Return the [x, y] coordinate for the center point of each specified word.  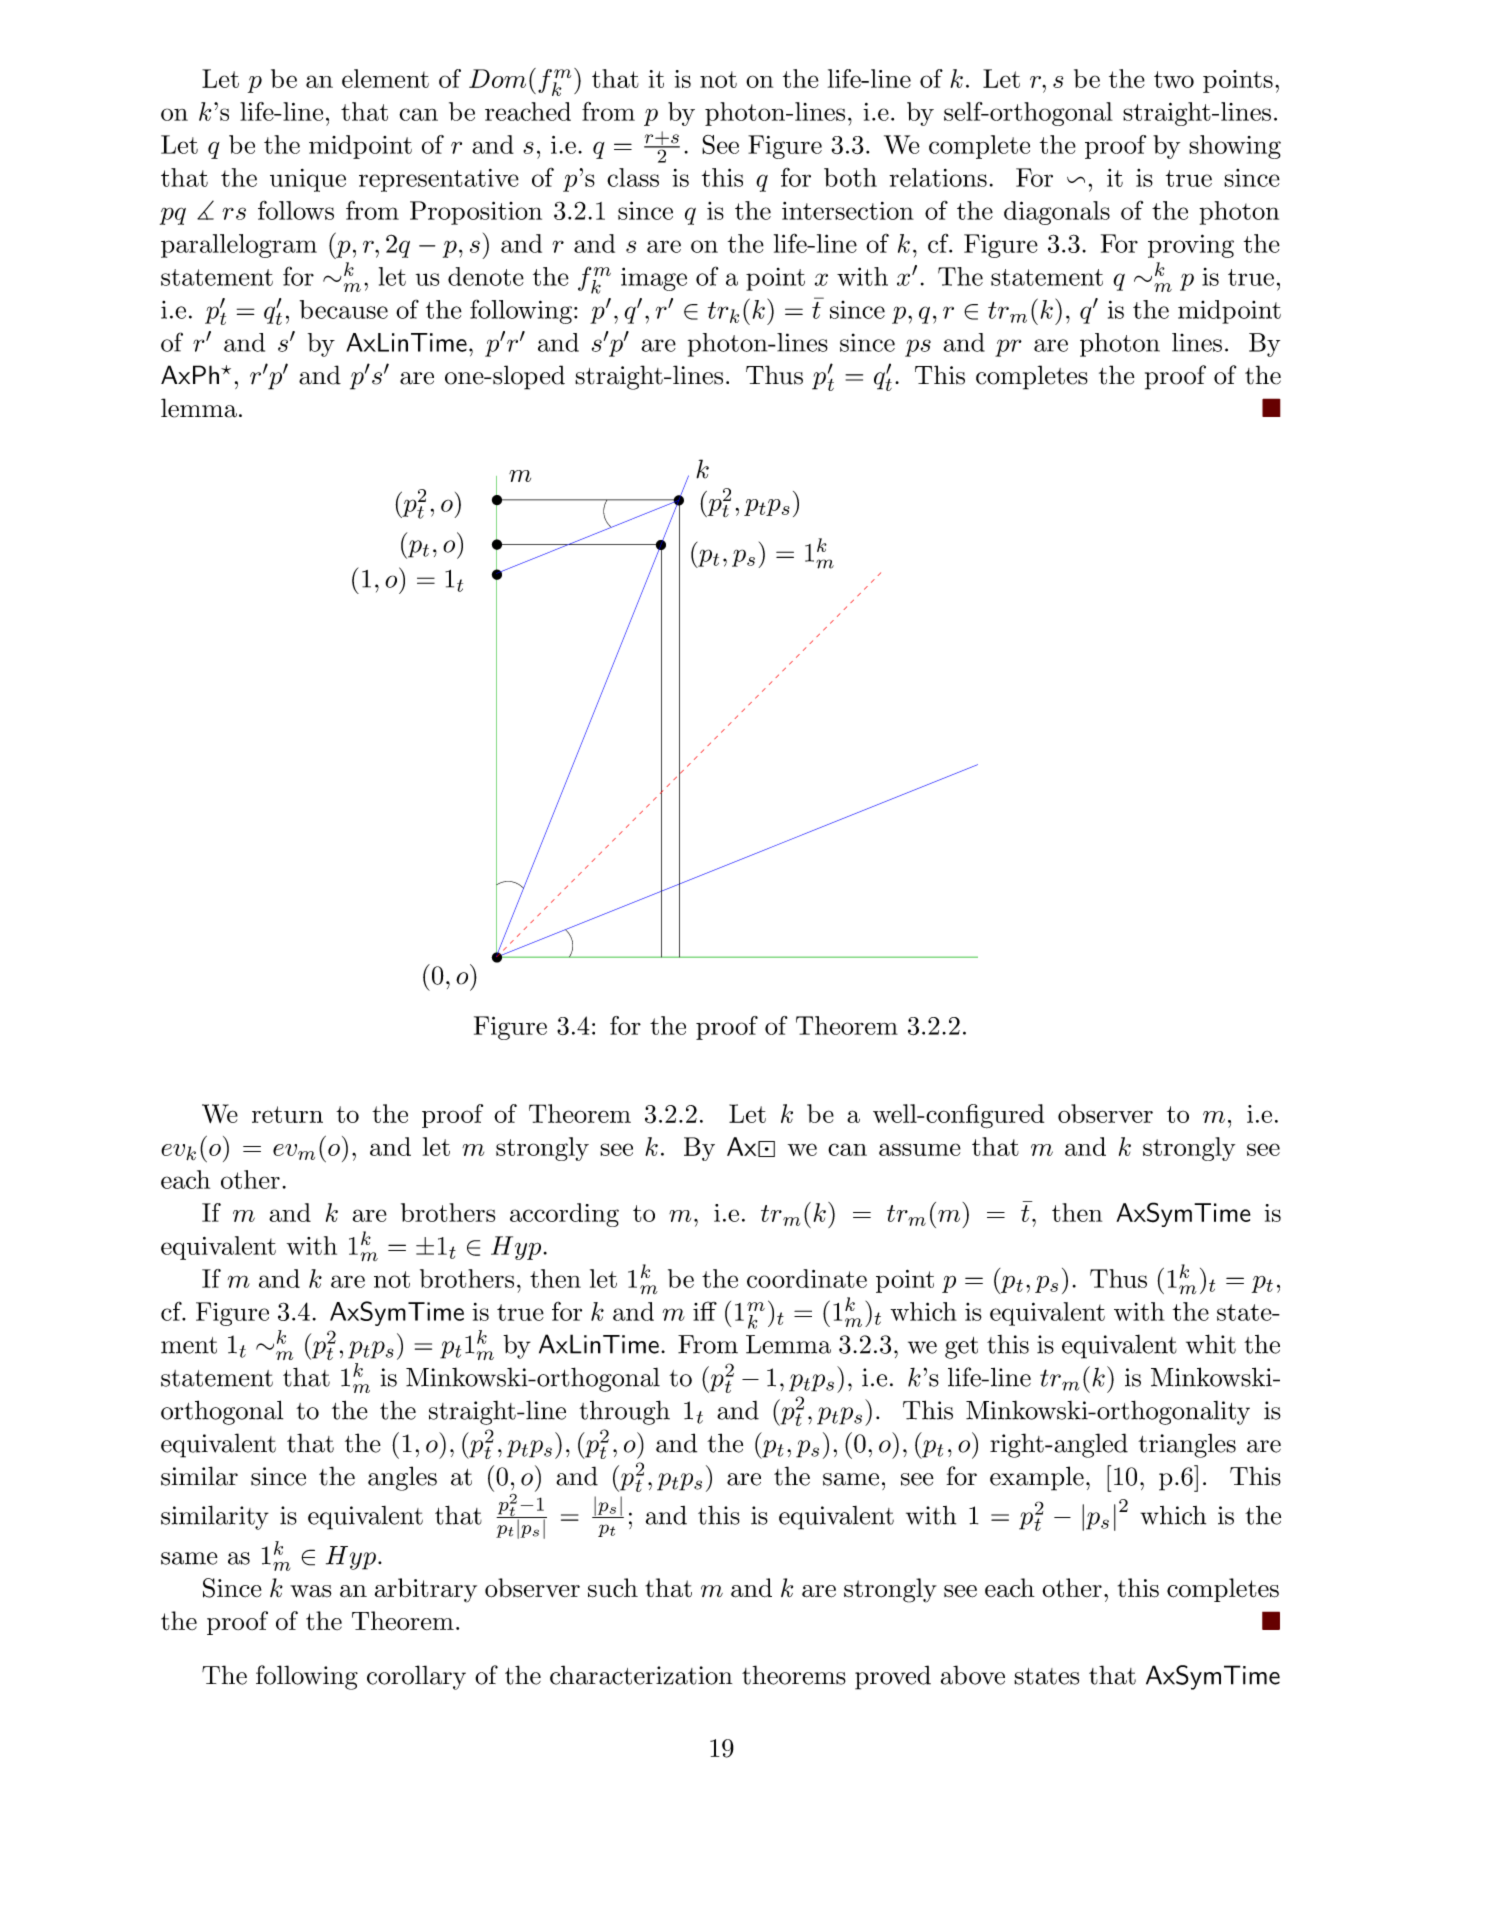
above [973, 1675]
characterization [641, 1675]
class [633, 177]
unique [308, 180]
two [1174, 79]
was [311, 1591]
